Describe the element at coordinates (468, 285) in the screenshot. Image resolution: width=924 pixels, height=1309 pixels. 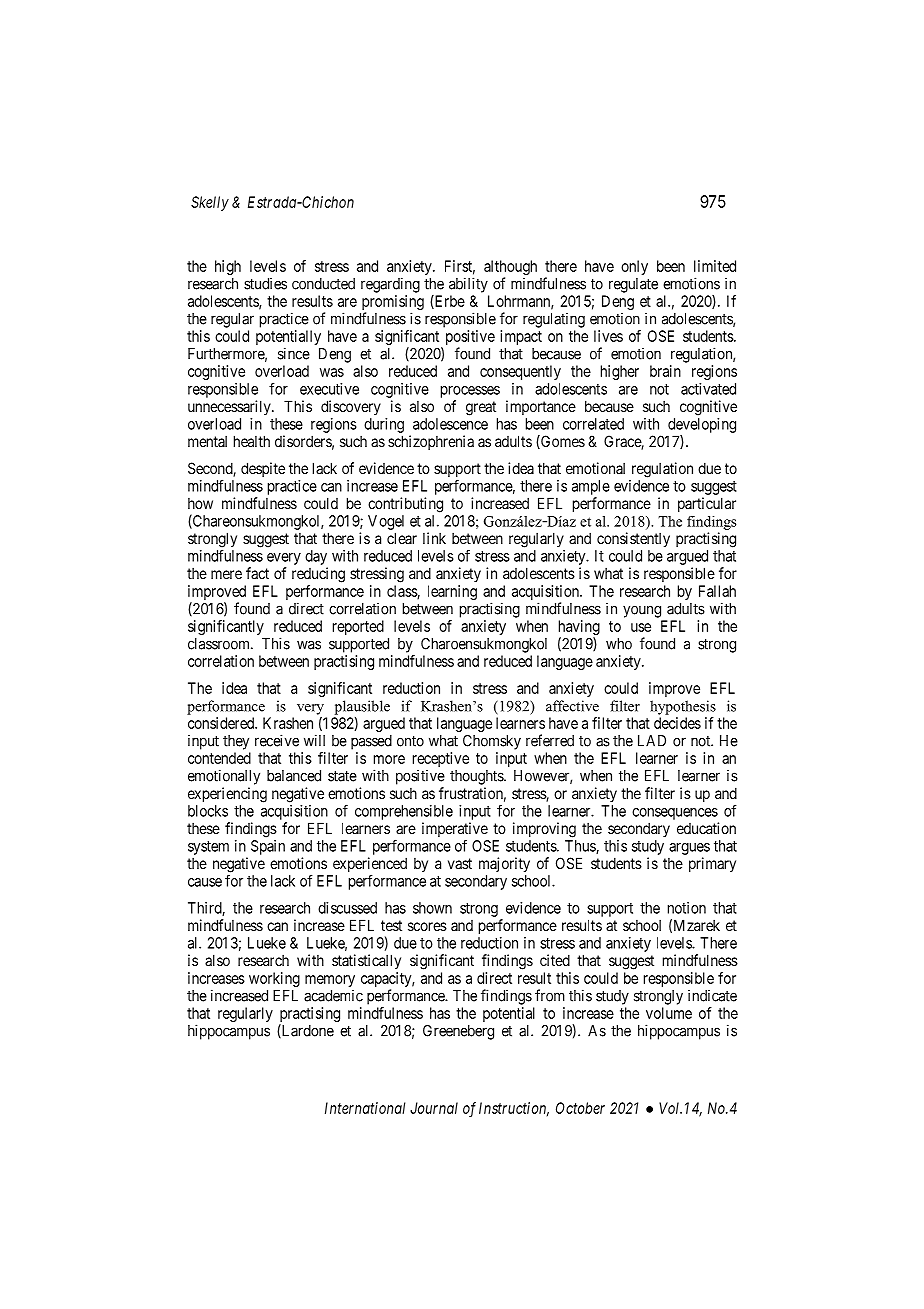
I see `ability` at that location.
